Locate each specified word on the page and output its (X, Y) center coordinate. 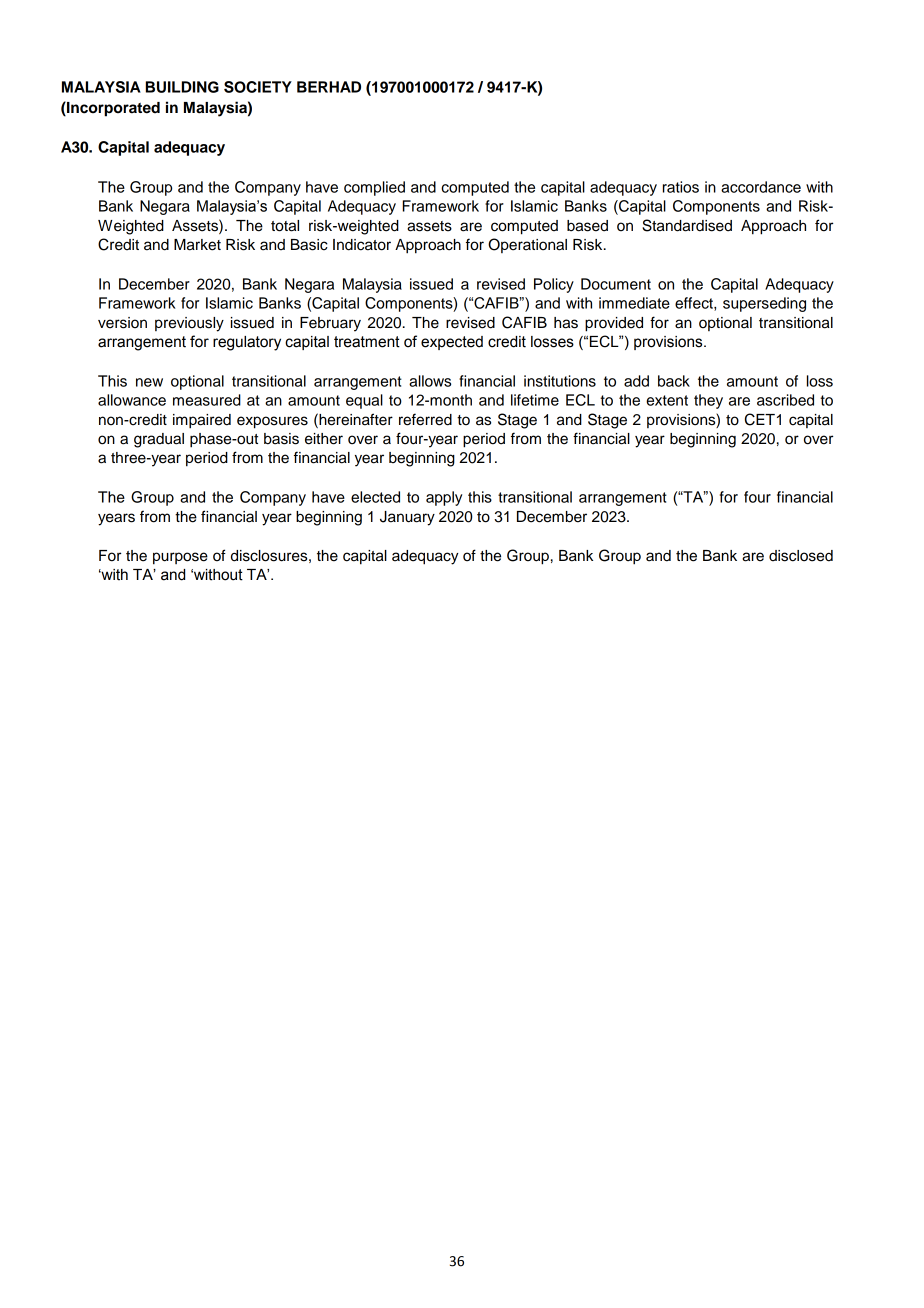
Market (197, 245)
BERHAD (329, 87)
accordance (761, 187)
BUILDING (182, 87)
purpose (180, 558)
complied (374, 188)
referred (425, 419)
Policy (554, 285)
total (285, 226)
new (149, 382)
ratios (681, 187)
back (674, 381)
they (708, 401)
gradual (159, 440)
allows (430, 381)
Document (616, 284)
